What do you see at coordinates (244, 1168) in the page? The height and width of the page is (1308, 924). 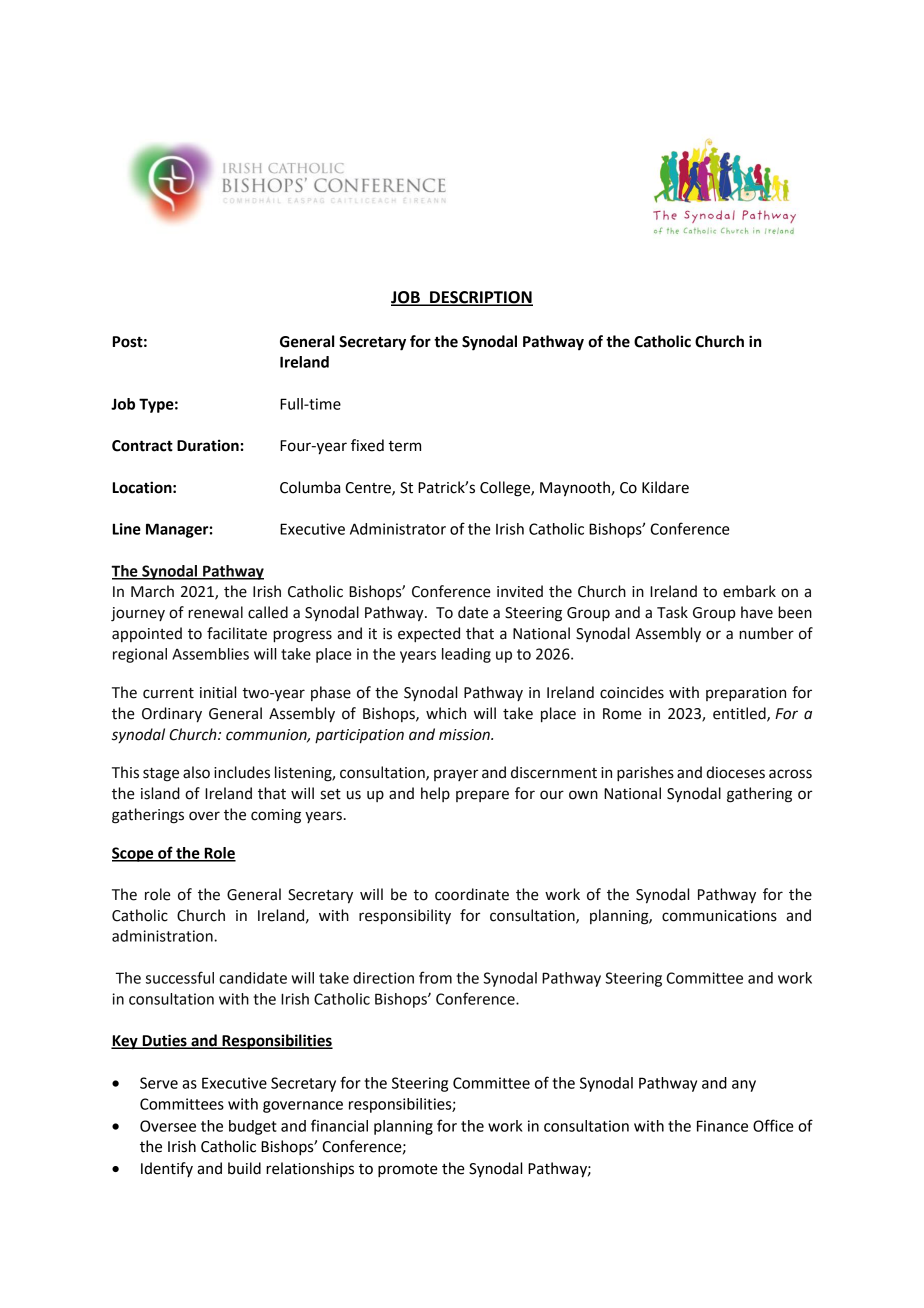 I see `build` at bounding box center [244, 1168].
